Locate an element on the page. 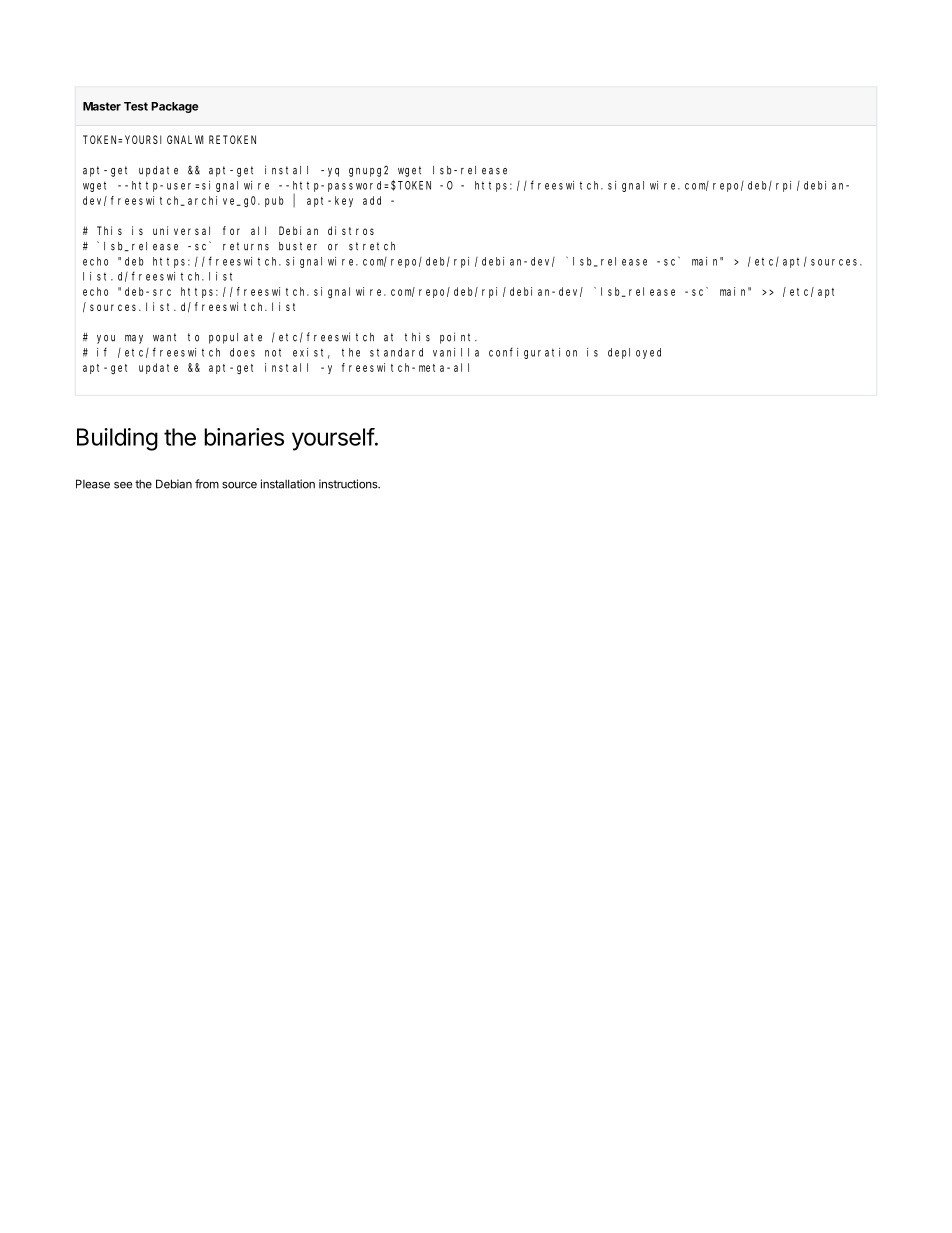 The image size is (952, 1233). Test is located at coordinates (136, 106).
